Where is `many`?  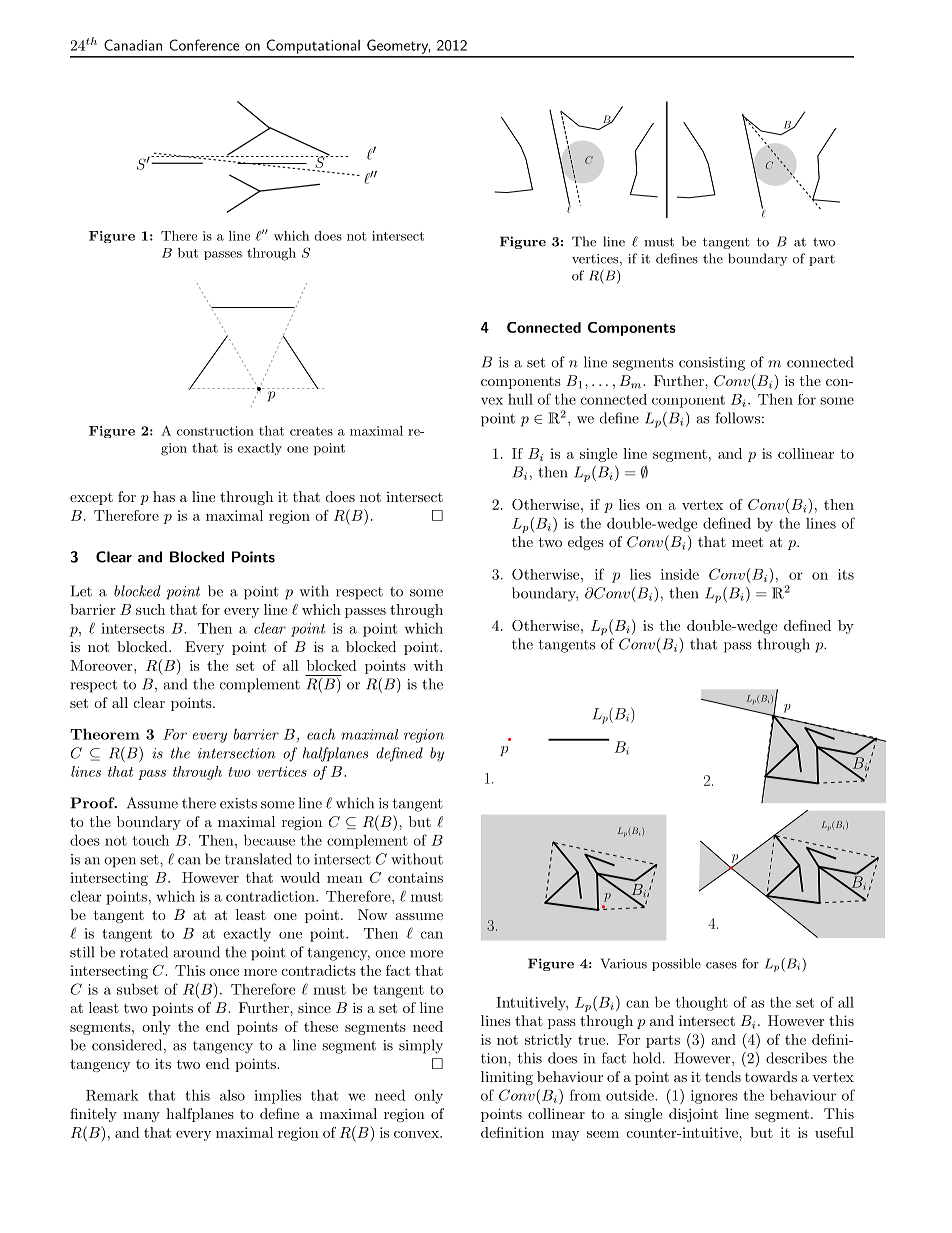
many is located at coordinates (141, 1117).
